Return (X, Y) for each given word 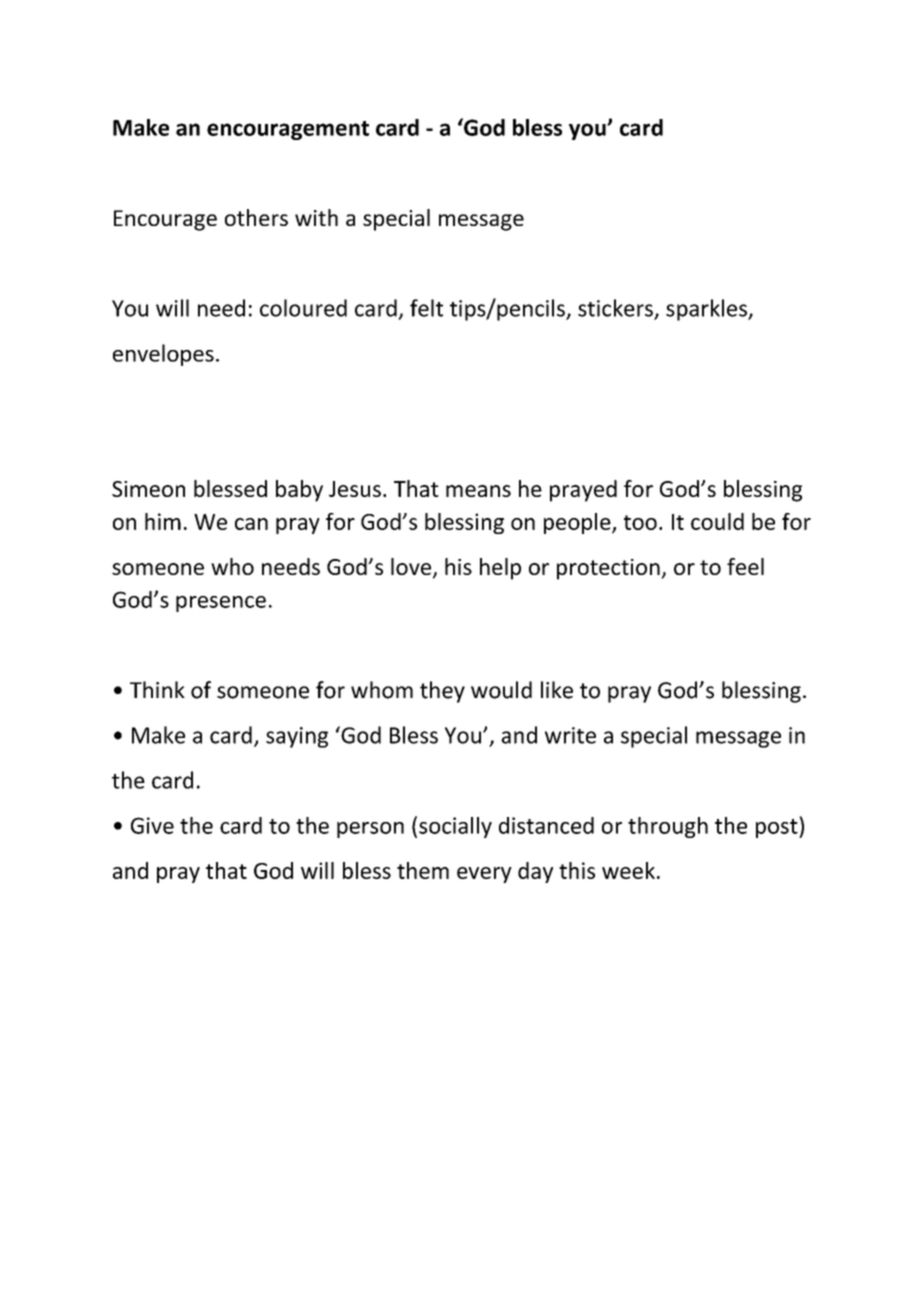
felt (426, 308)
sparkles (707, 310)
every (484, 875)
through (668, 827)
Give (152, 825)
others (256, 217)
